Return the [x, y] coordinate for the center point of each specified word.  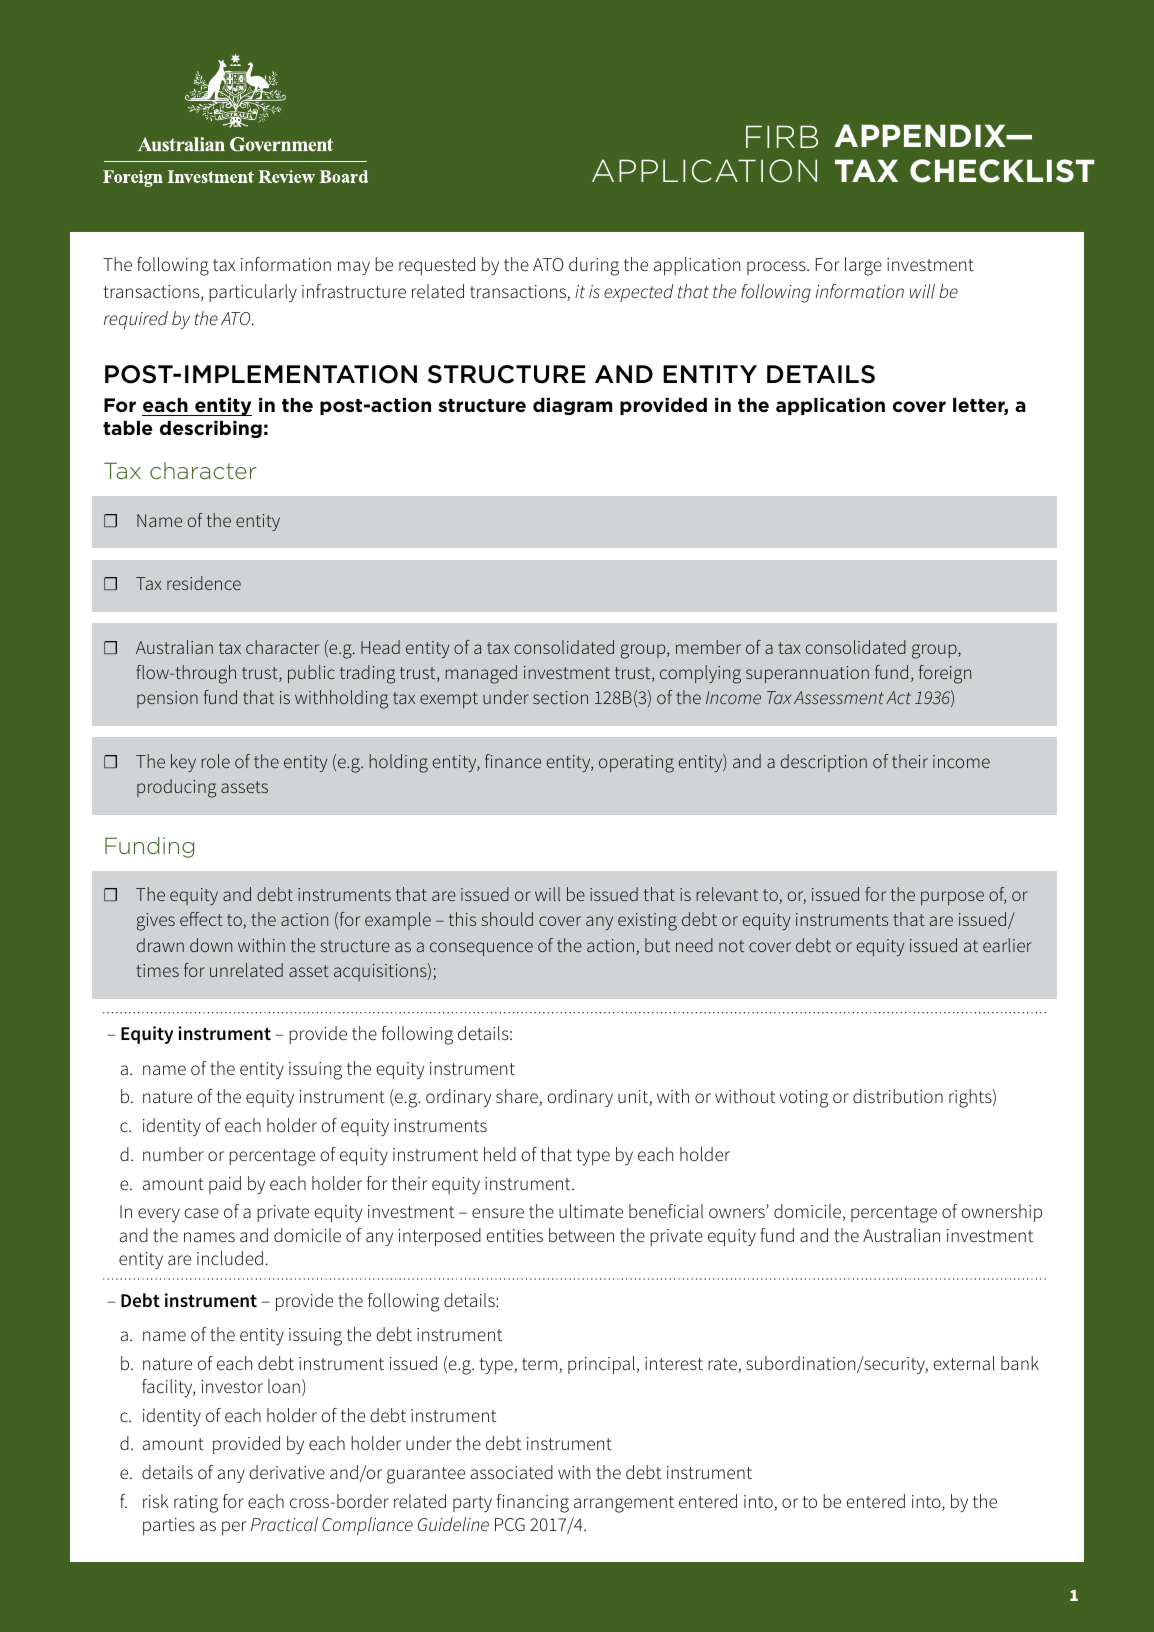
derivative [287, 1472]
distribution [898, 1096]
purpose [952, 898]
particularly [253, 293]
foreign [945, 674]
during [594, 266]
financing [533, 1503]
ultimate [591, 1211]
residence [204, 583]
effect [201, 919]
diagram [572, 406]
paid [225, 1185]
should [507, 919]
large [863, 266]
